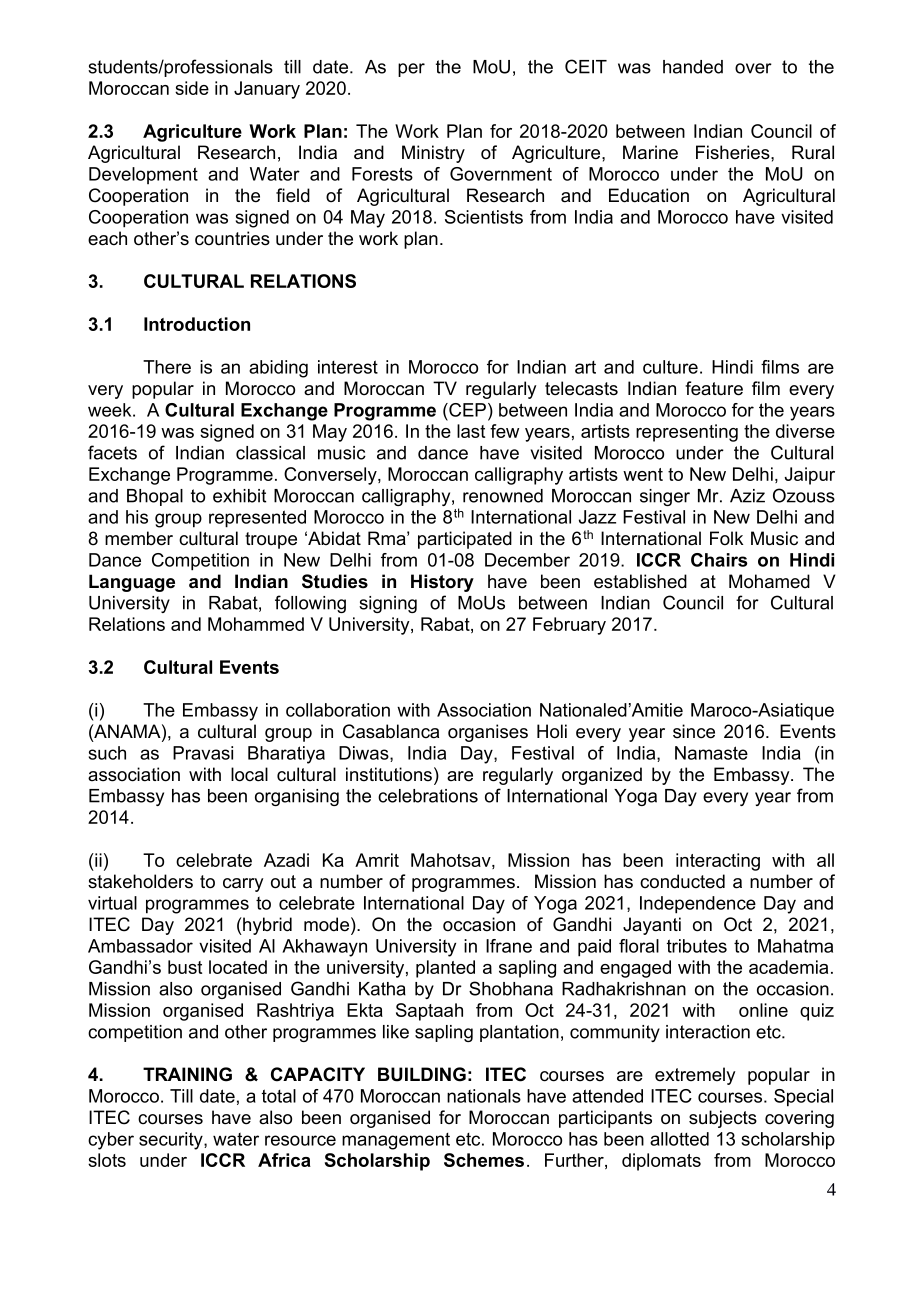 This image has width=924, height=1308. I want to click on Independence, so click(698, 905).
